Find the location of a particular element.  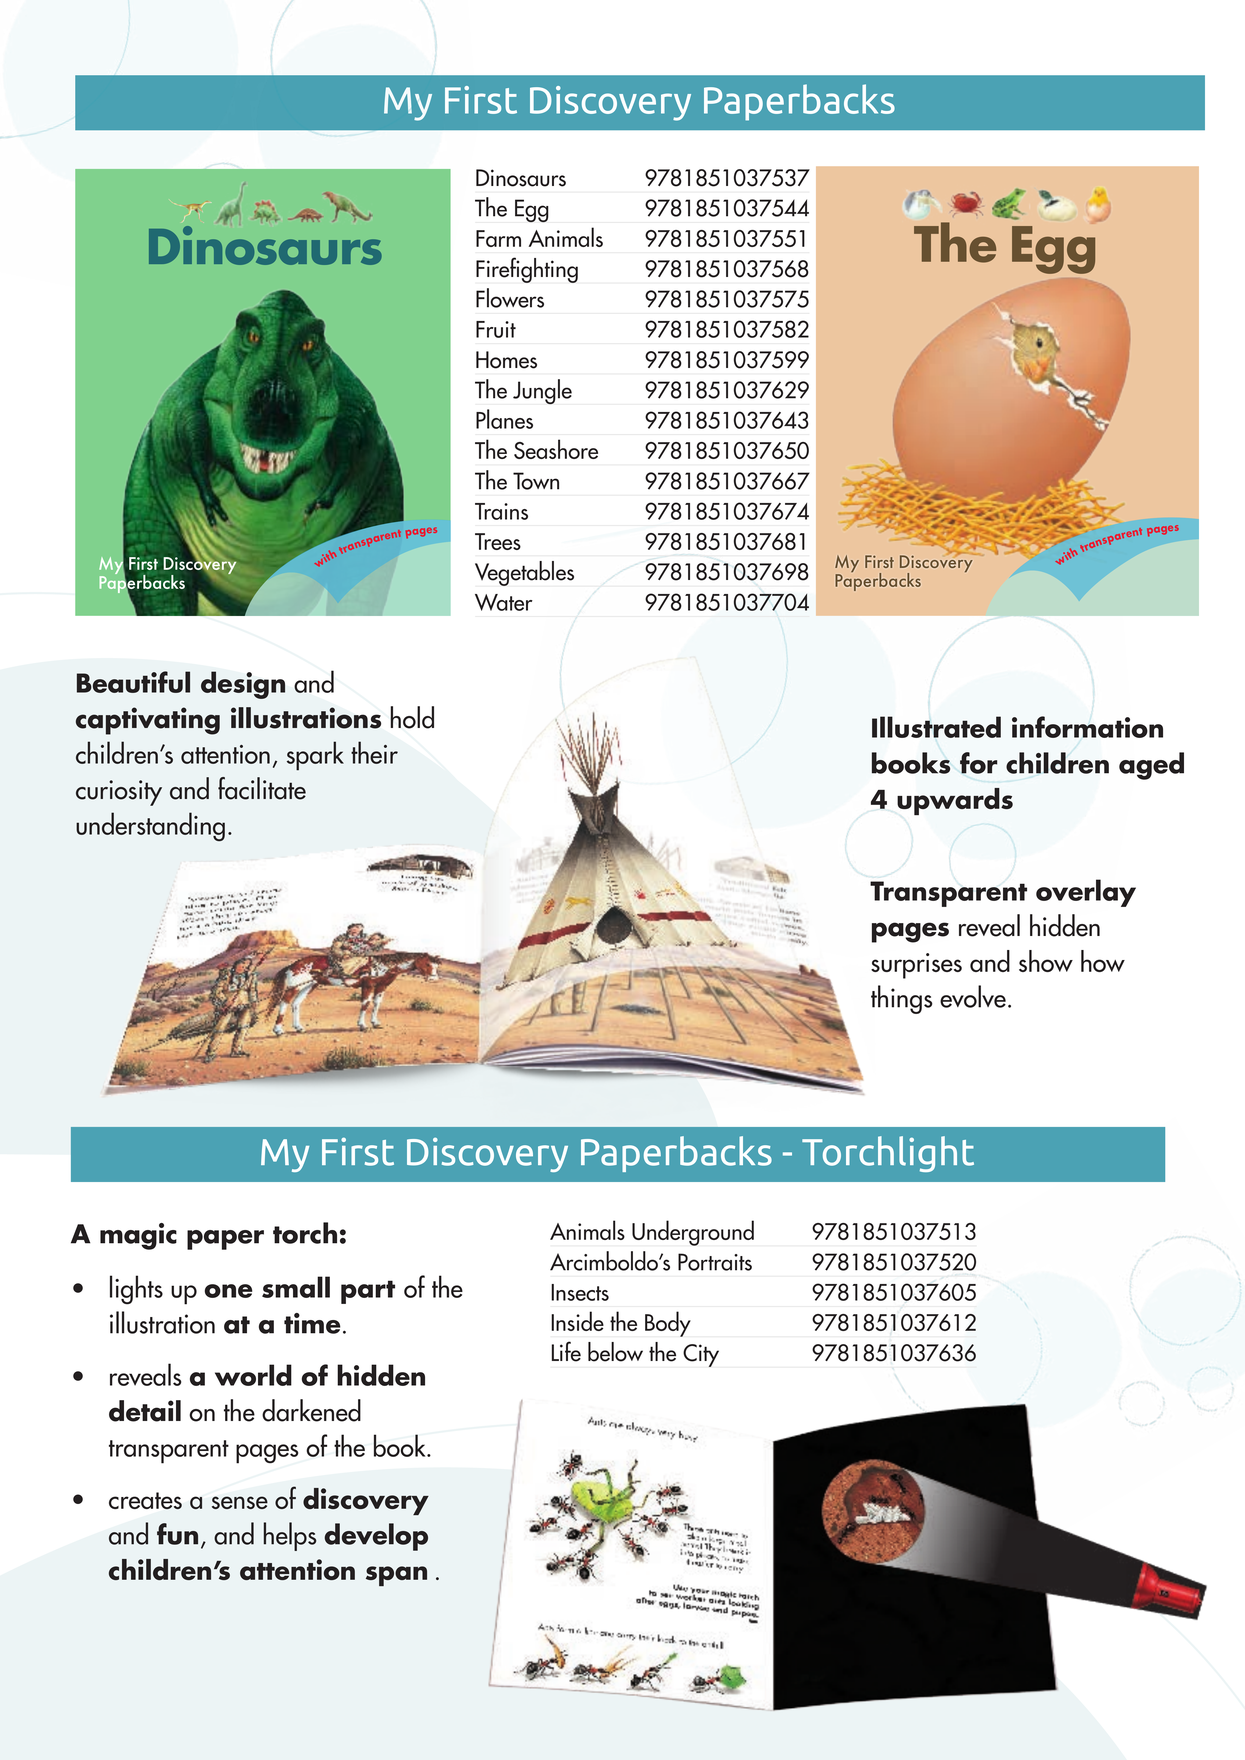

Underground is located at coordinates (693, 1233).
